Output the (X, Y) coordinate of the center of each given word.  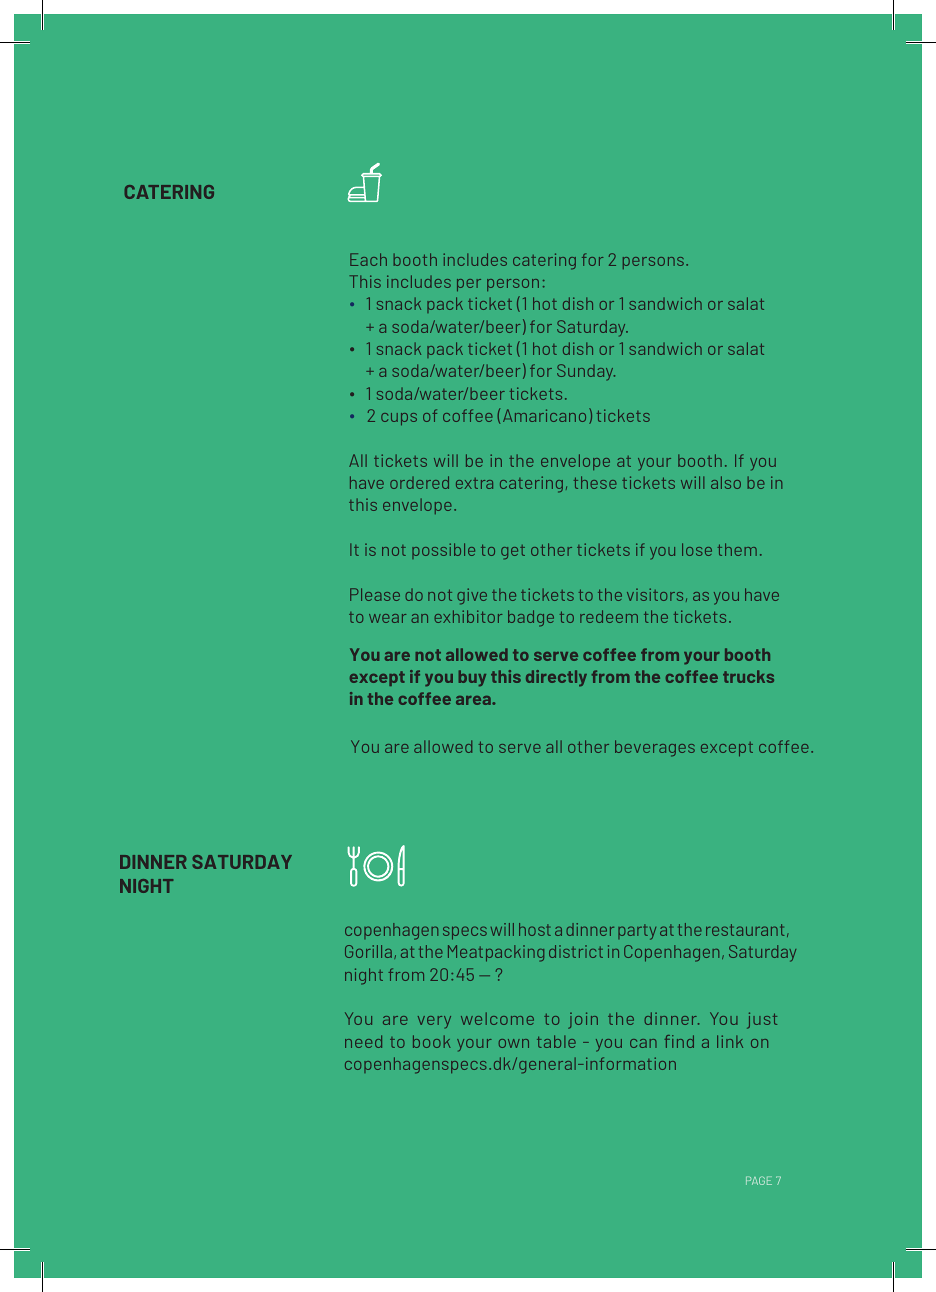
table (556, 1041)
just (762, 1020)
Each (368, 259)
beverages (655, 748)
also (726, 482)
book (432, 1041)
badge (531, 618)
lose (697, 549)
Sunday (586, 372)
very (434, 1022)
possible (443, 551)
